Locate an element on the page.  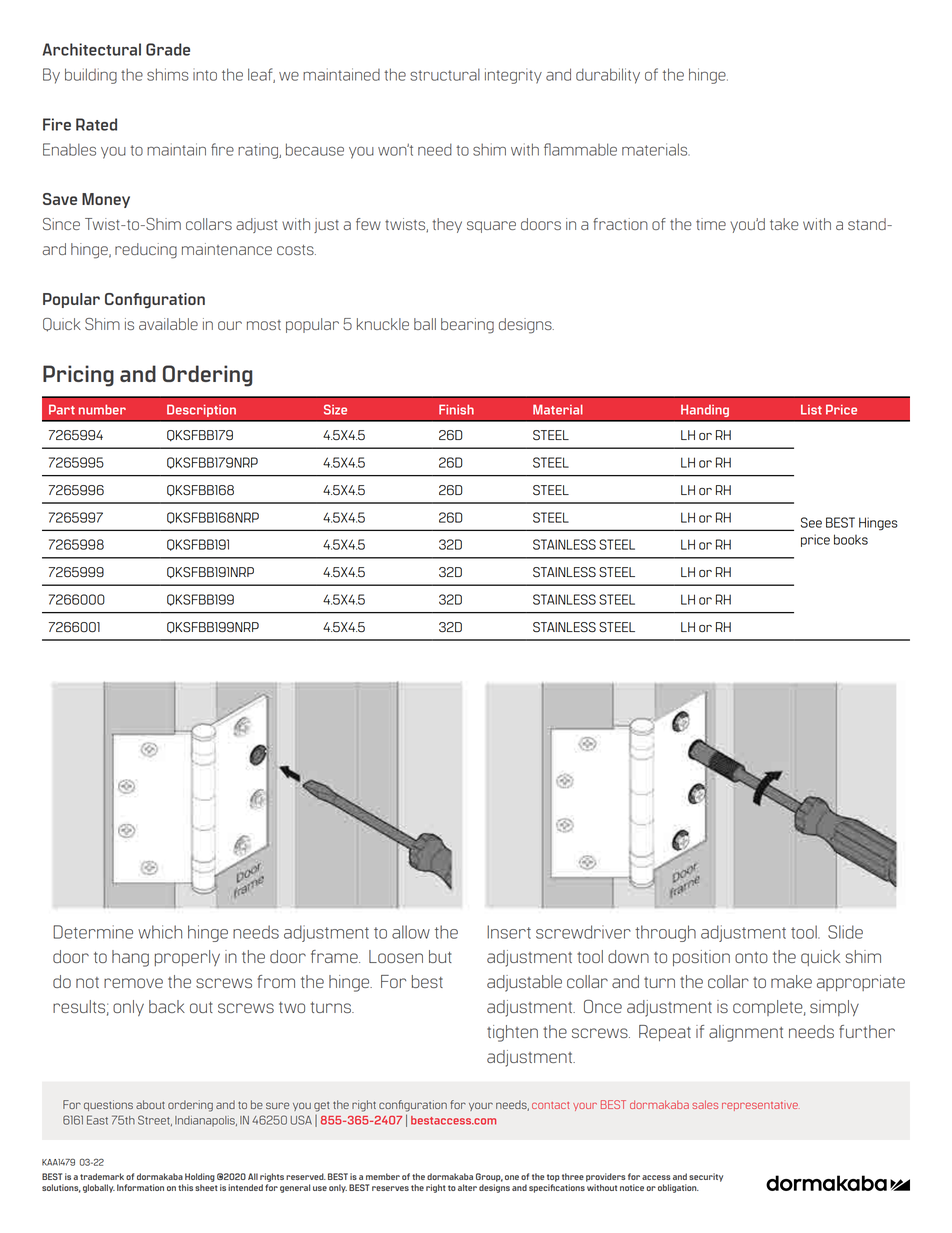
Finish is located at coordinates (456, 409).
